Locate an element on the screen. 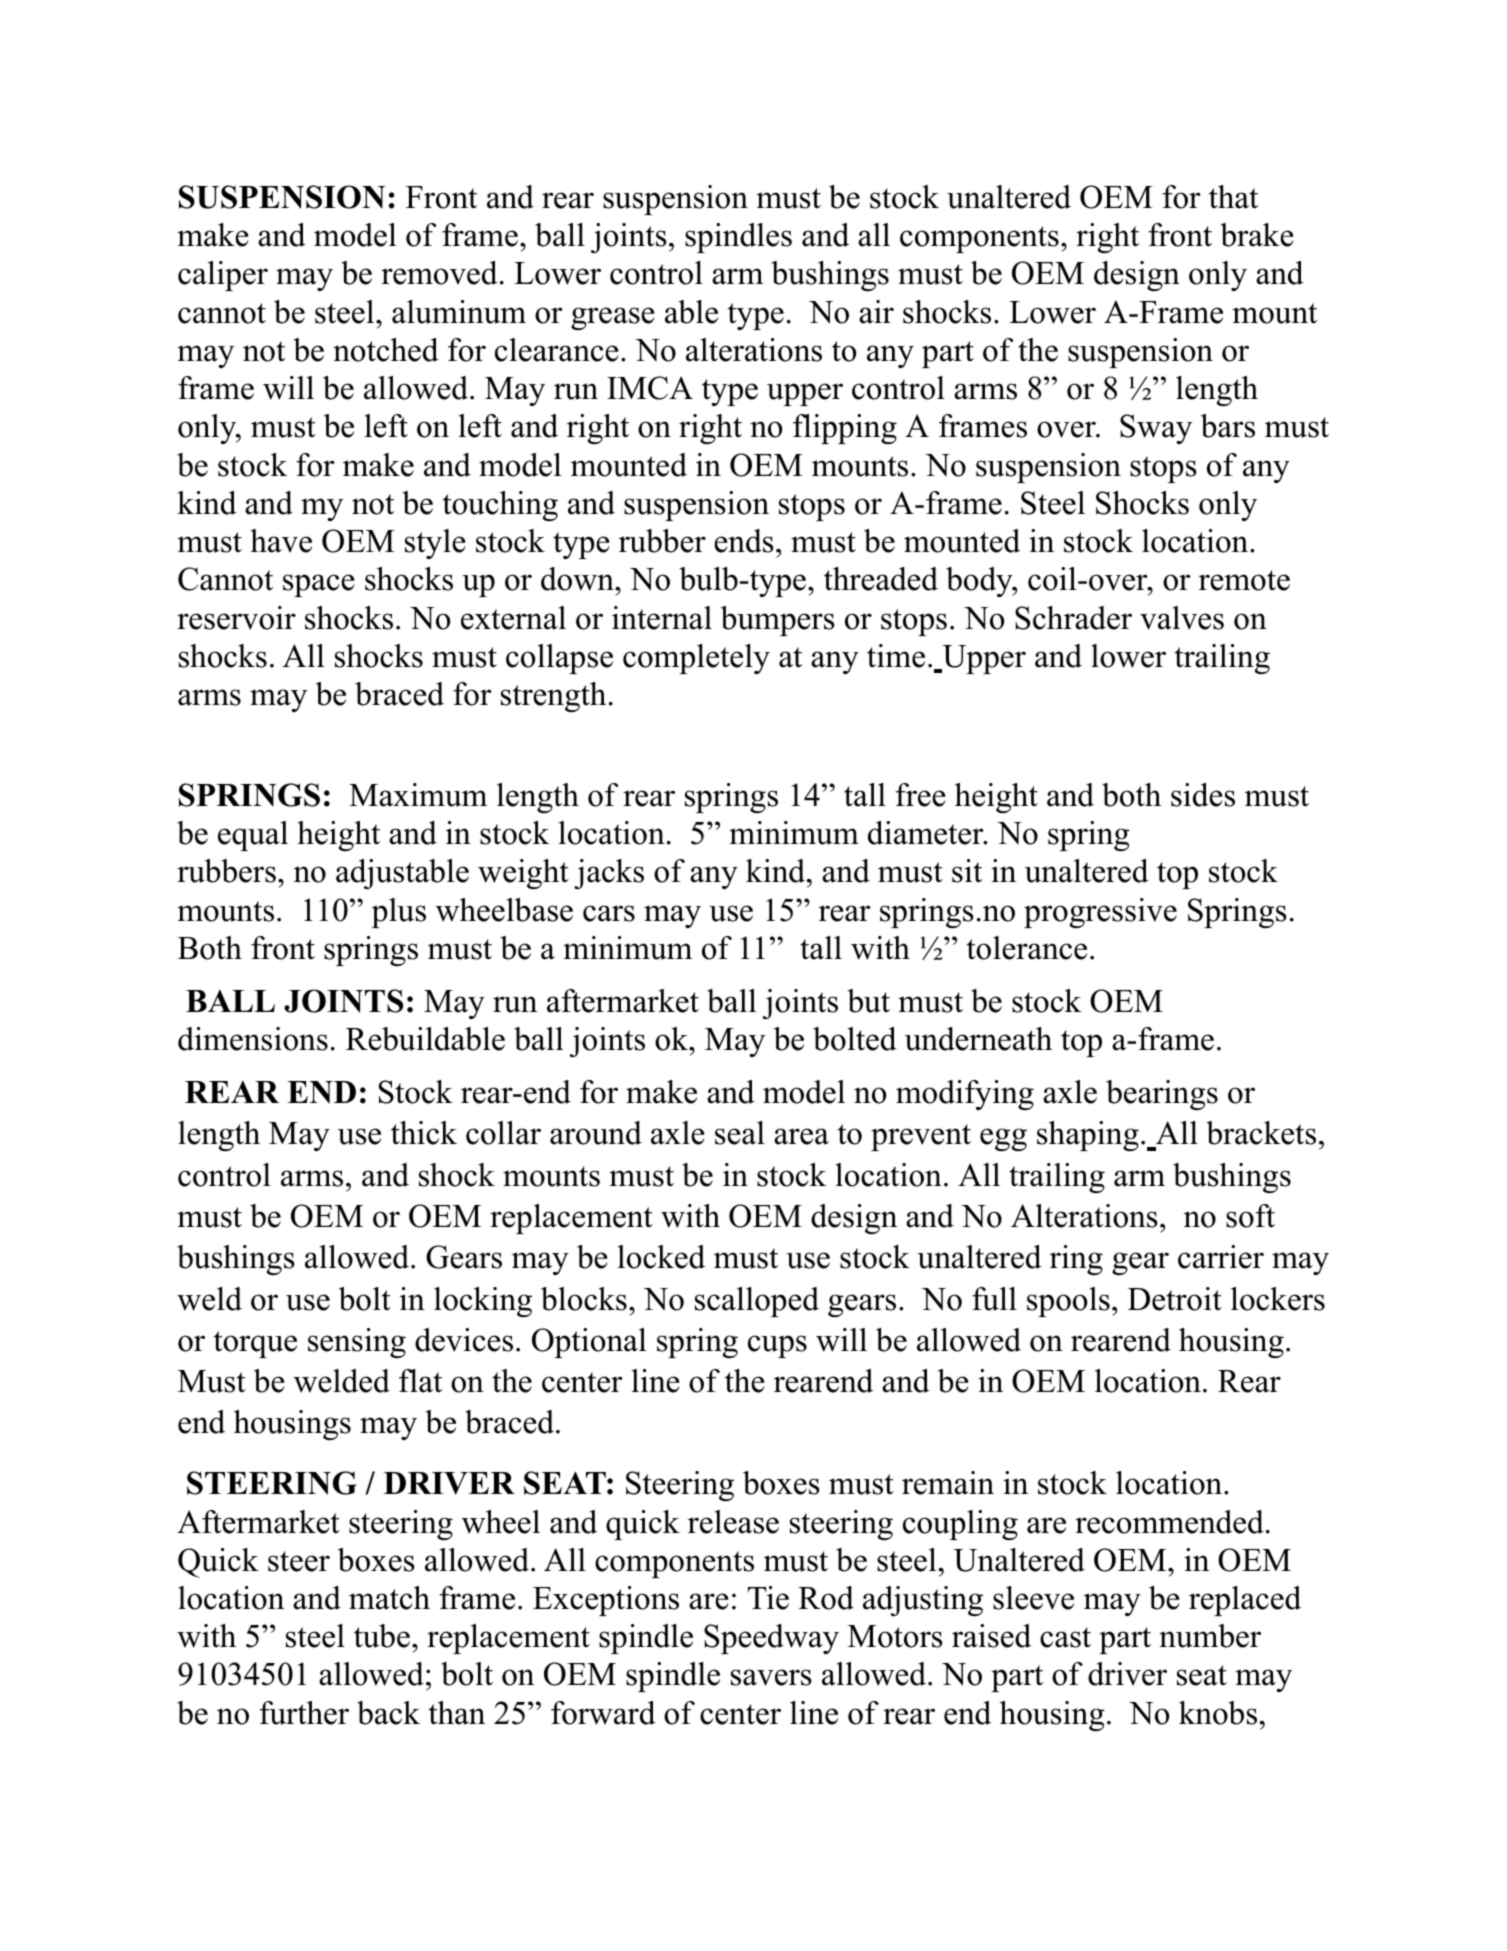 The image size is (1507, 1951). seal is located at coordinates (740, 1133).
